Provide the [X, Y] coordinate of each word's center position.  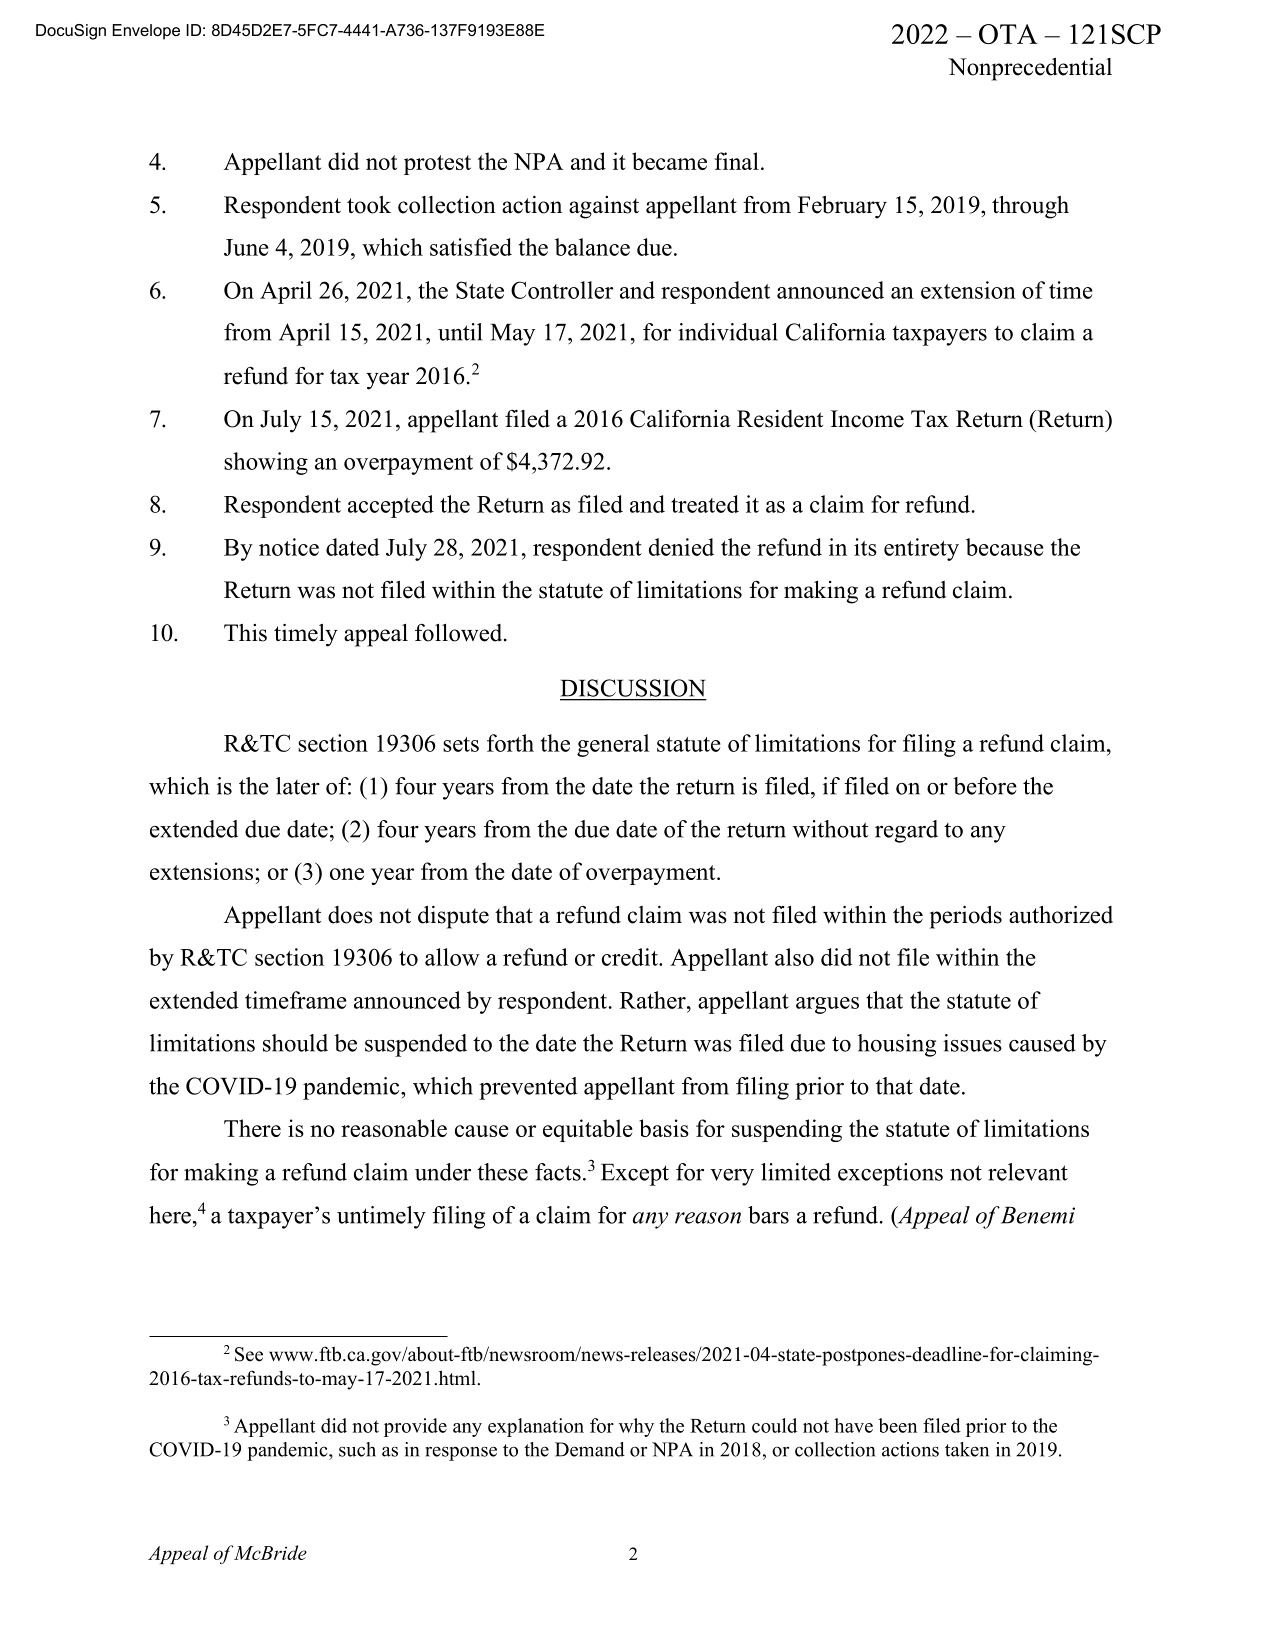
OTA [1008, 34]
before [985, 786]
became [669, 161]
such [357, 1449]
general [613, 745]
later [298, 786]
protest [437, 165]
